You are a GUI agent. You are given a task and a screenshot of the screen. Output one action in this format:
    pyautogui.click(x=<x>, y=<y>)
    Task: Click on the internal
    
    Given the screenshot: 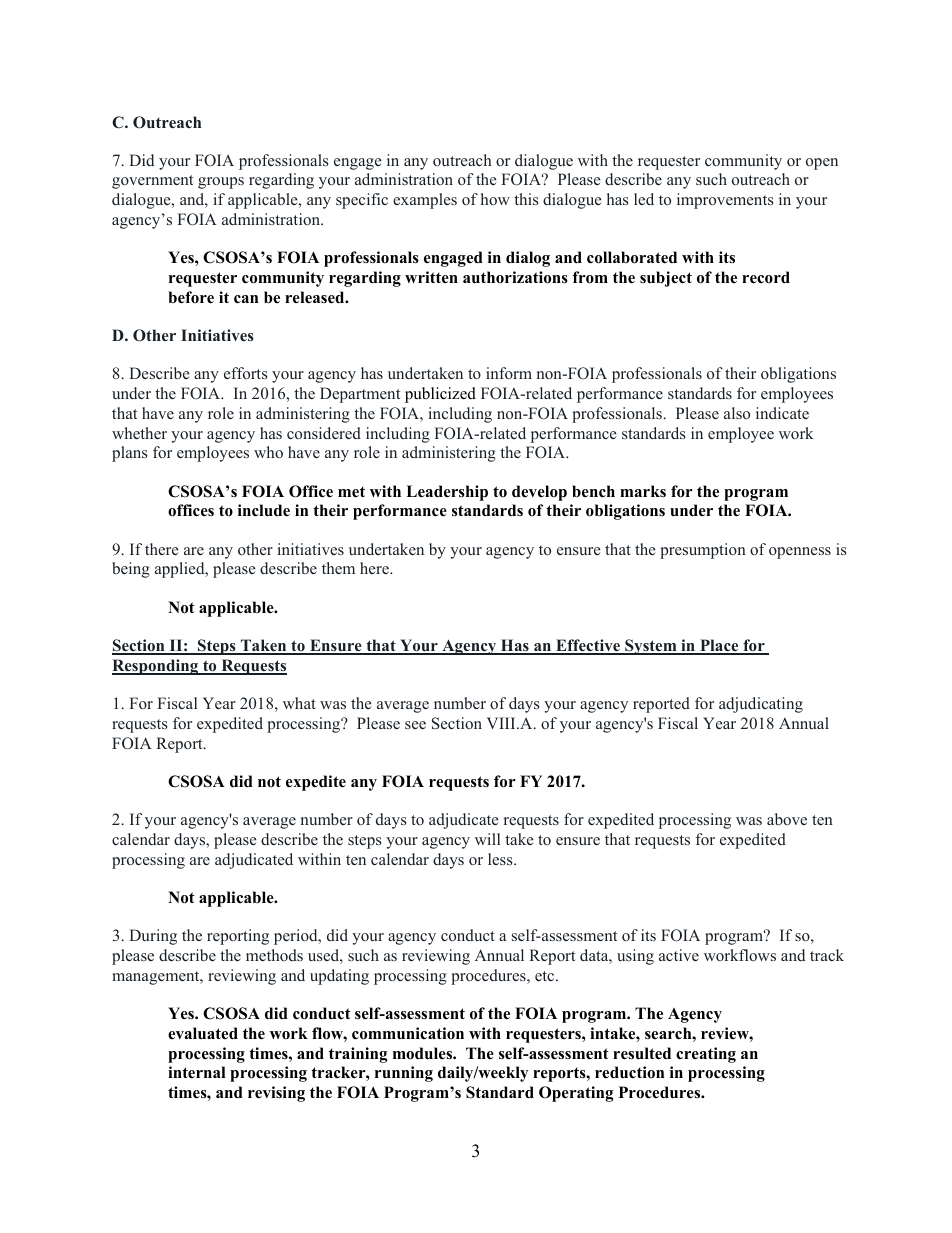 What is the action you would take?
    pyautogui.click(x=197, y=1072)
